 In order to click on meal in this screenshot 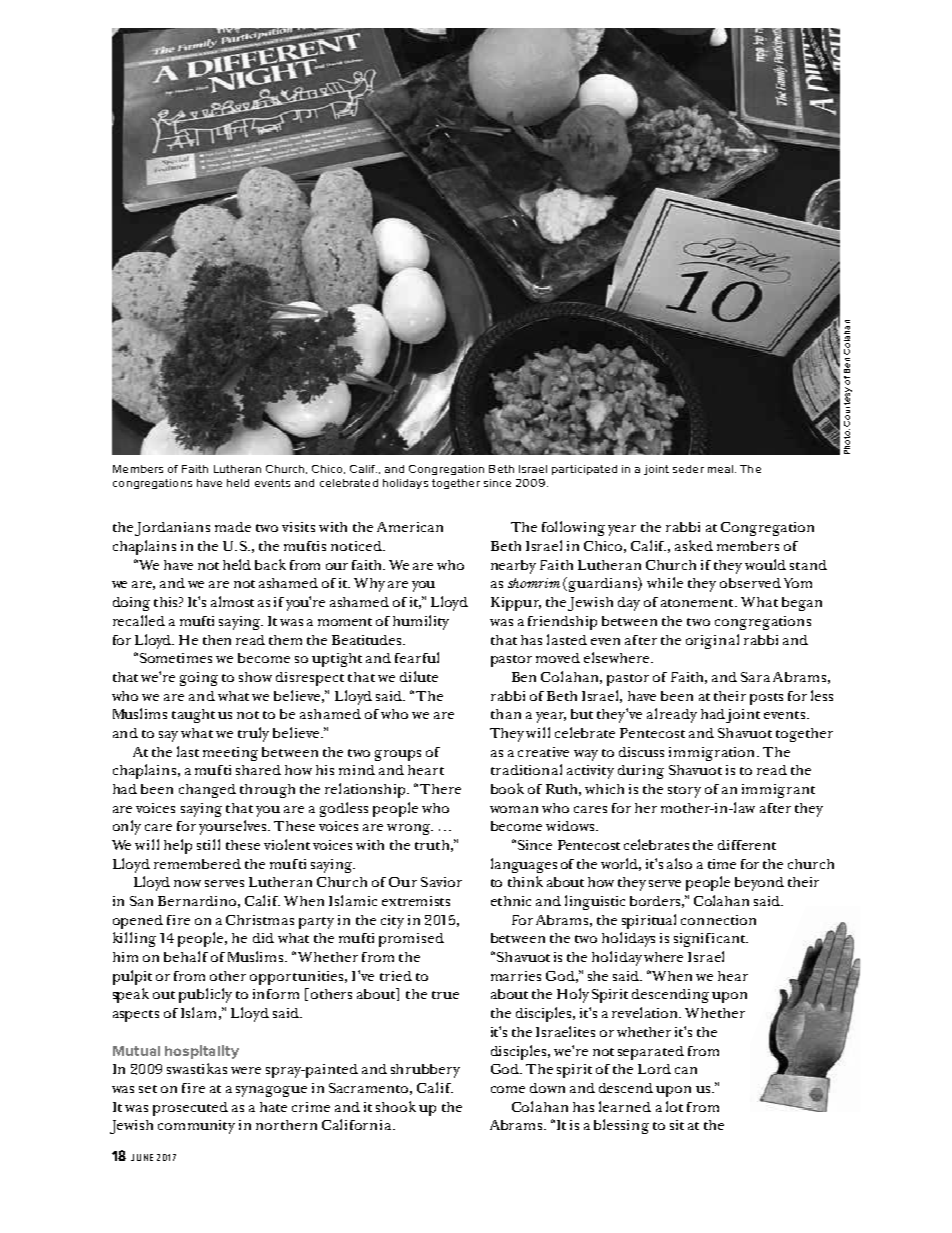, I will do `click(720, 469)`.
